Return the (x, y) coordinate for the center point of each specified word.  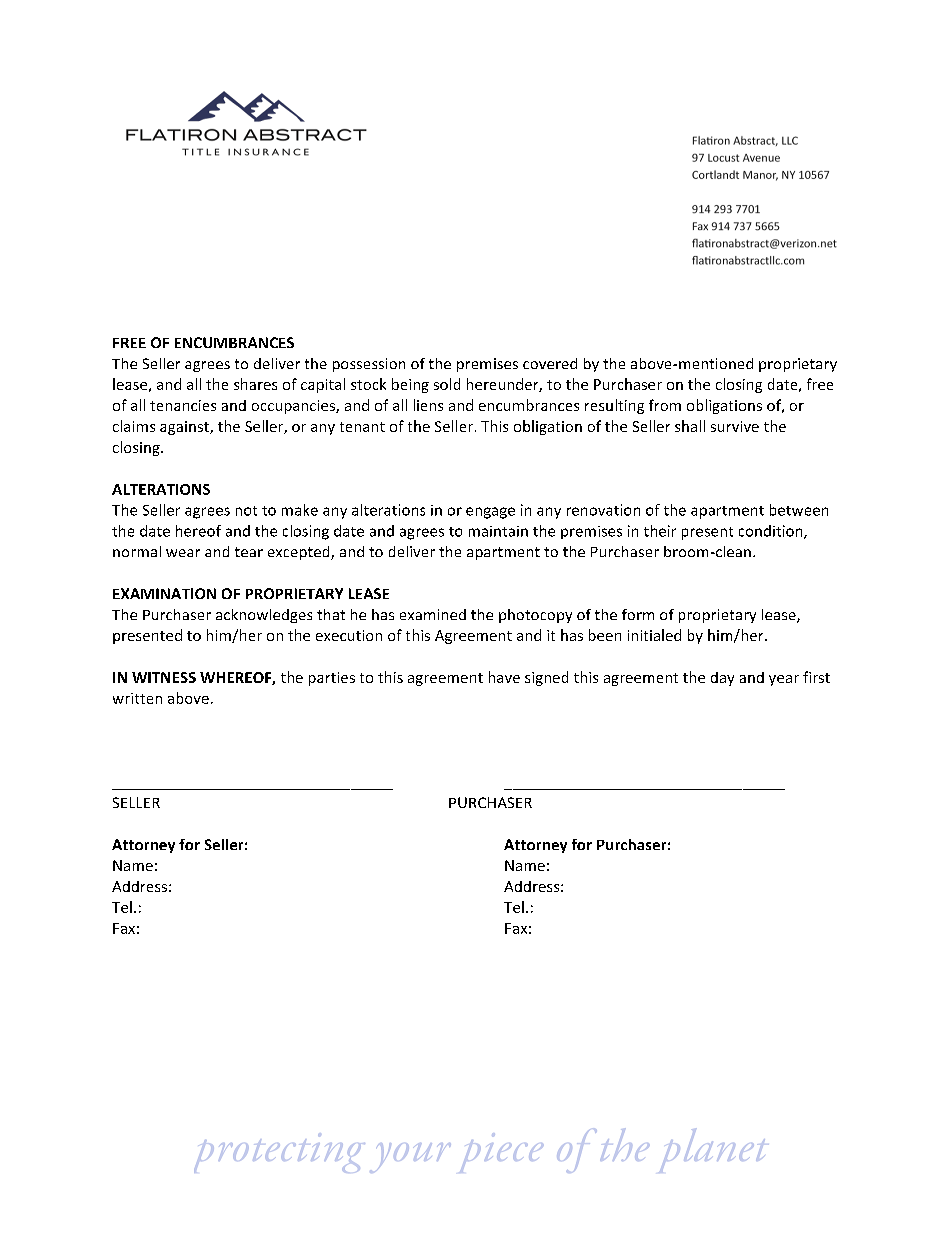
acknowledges (264, 616)
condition (772, 532)
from (665, 405)
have (504, 677)
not (246, 511)
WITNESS (164, 677)
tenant (362, 427)
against (185, 428)
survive (735, 426)
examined (433, 614)
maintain (498, 531)
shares (255, 384)
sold (447, 384)
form (638, 614)
